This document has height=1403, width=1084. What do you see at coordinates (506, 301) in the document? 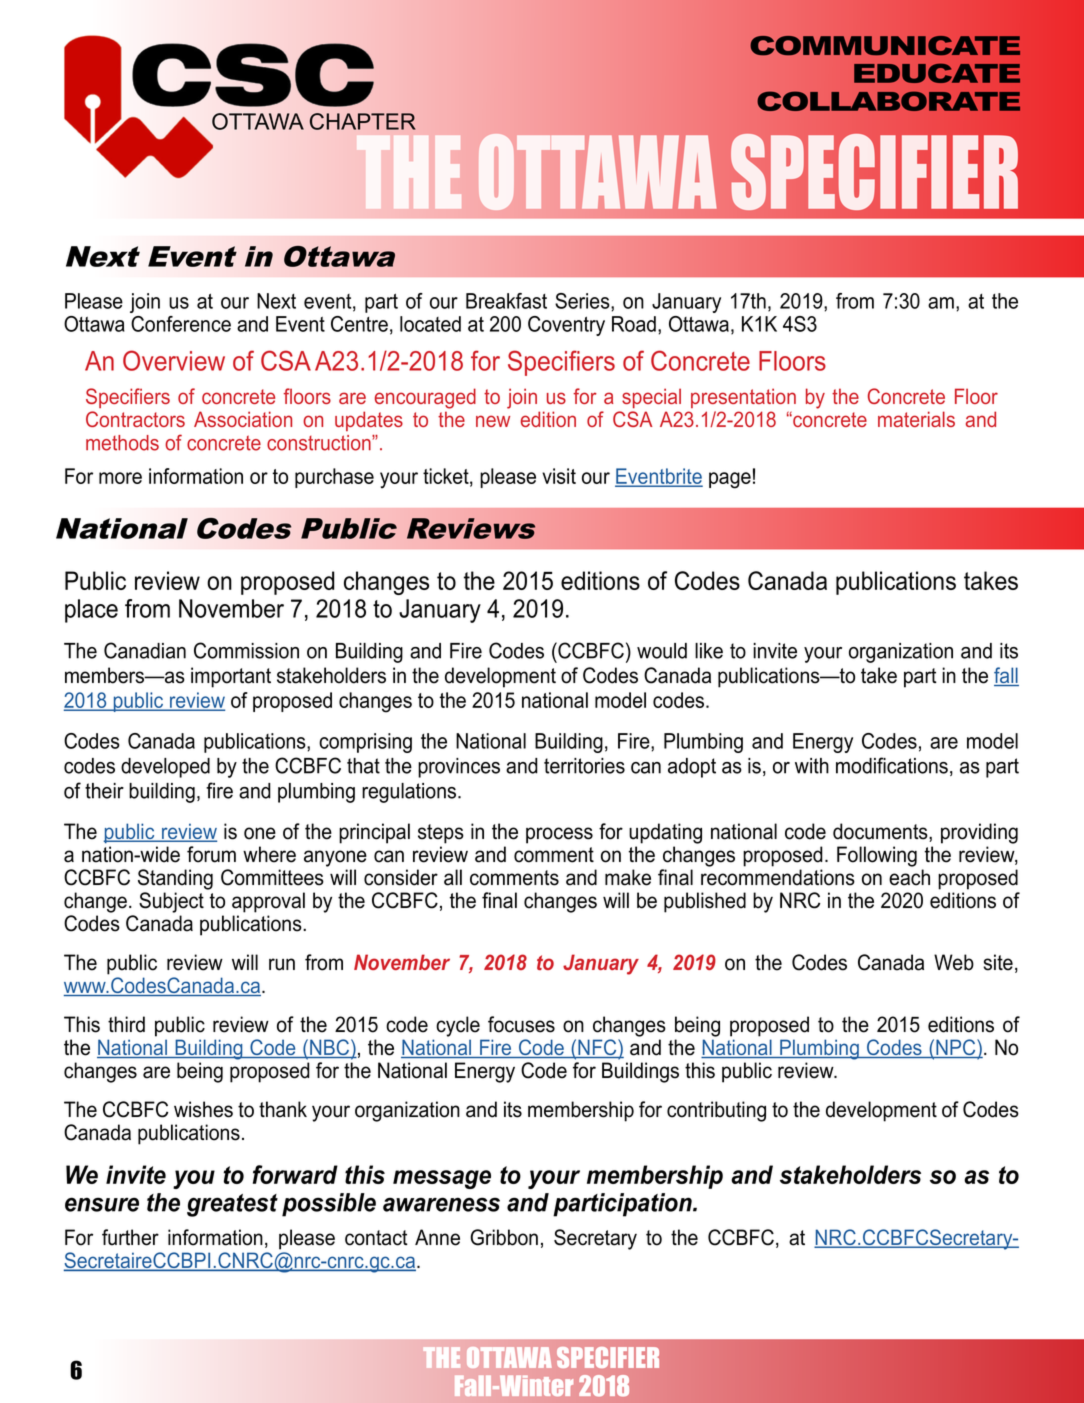
I see `Breakfast` at bounding box center [506, 301].
